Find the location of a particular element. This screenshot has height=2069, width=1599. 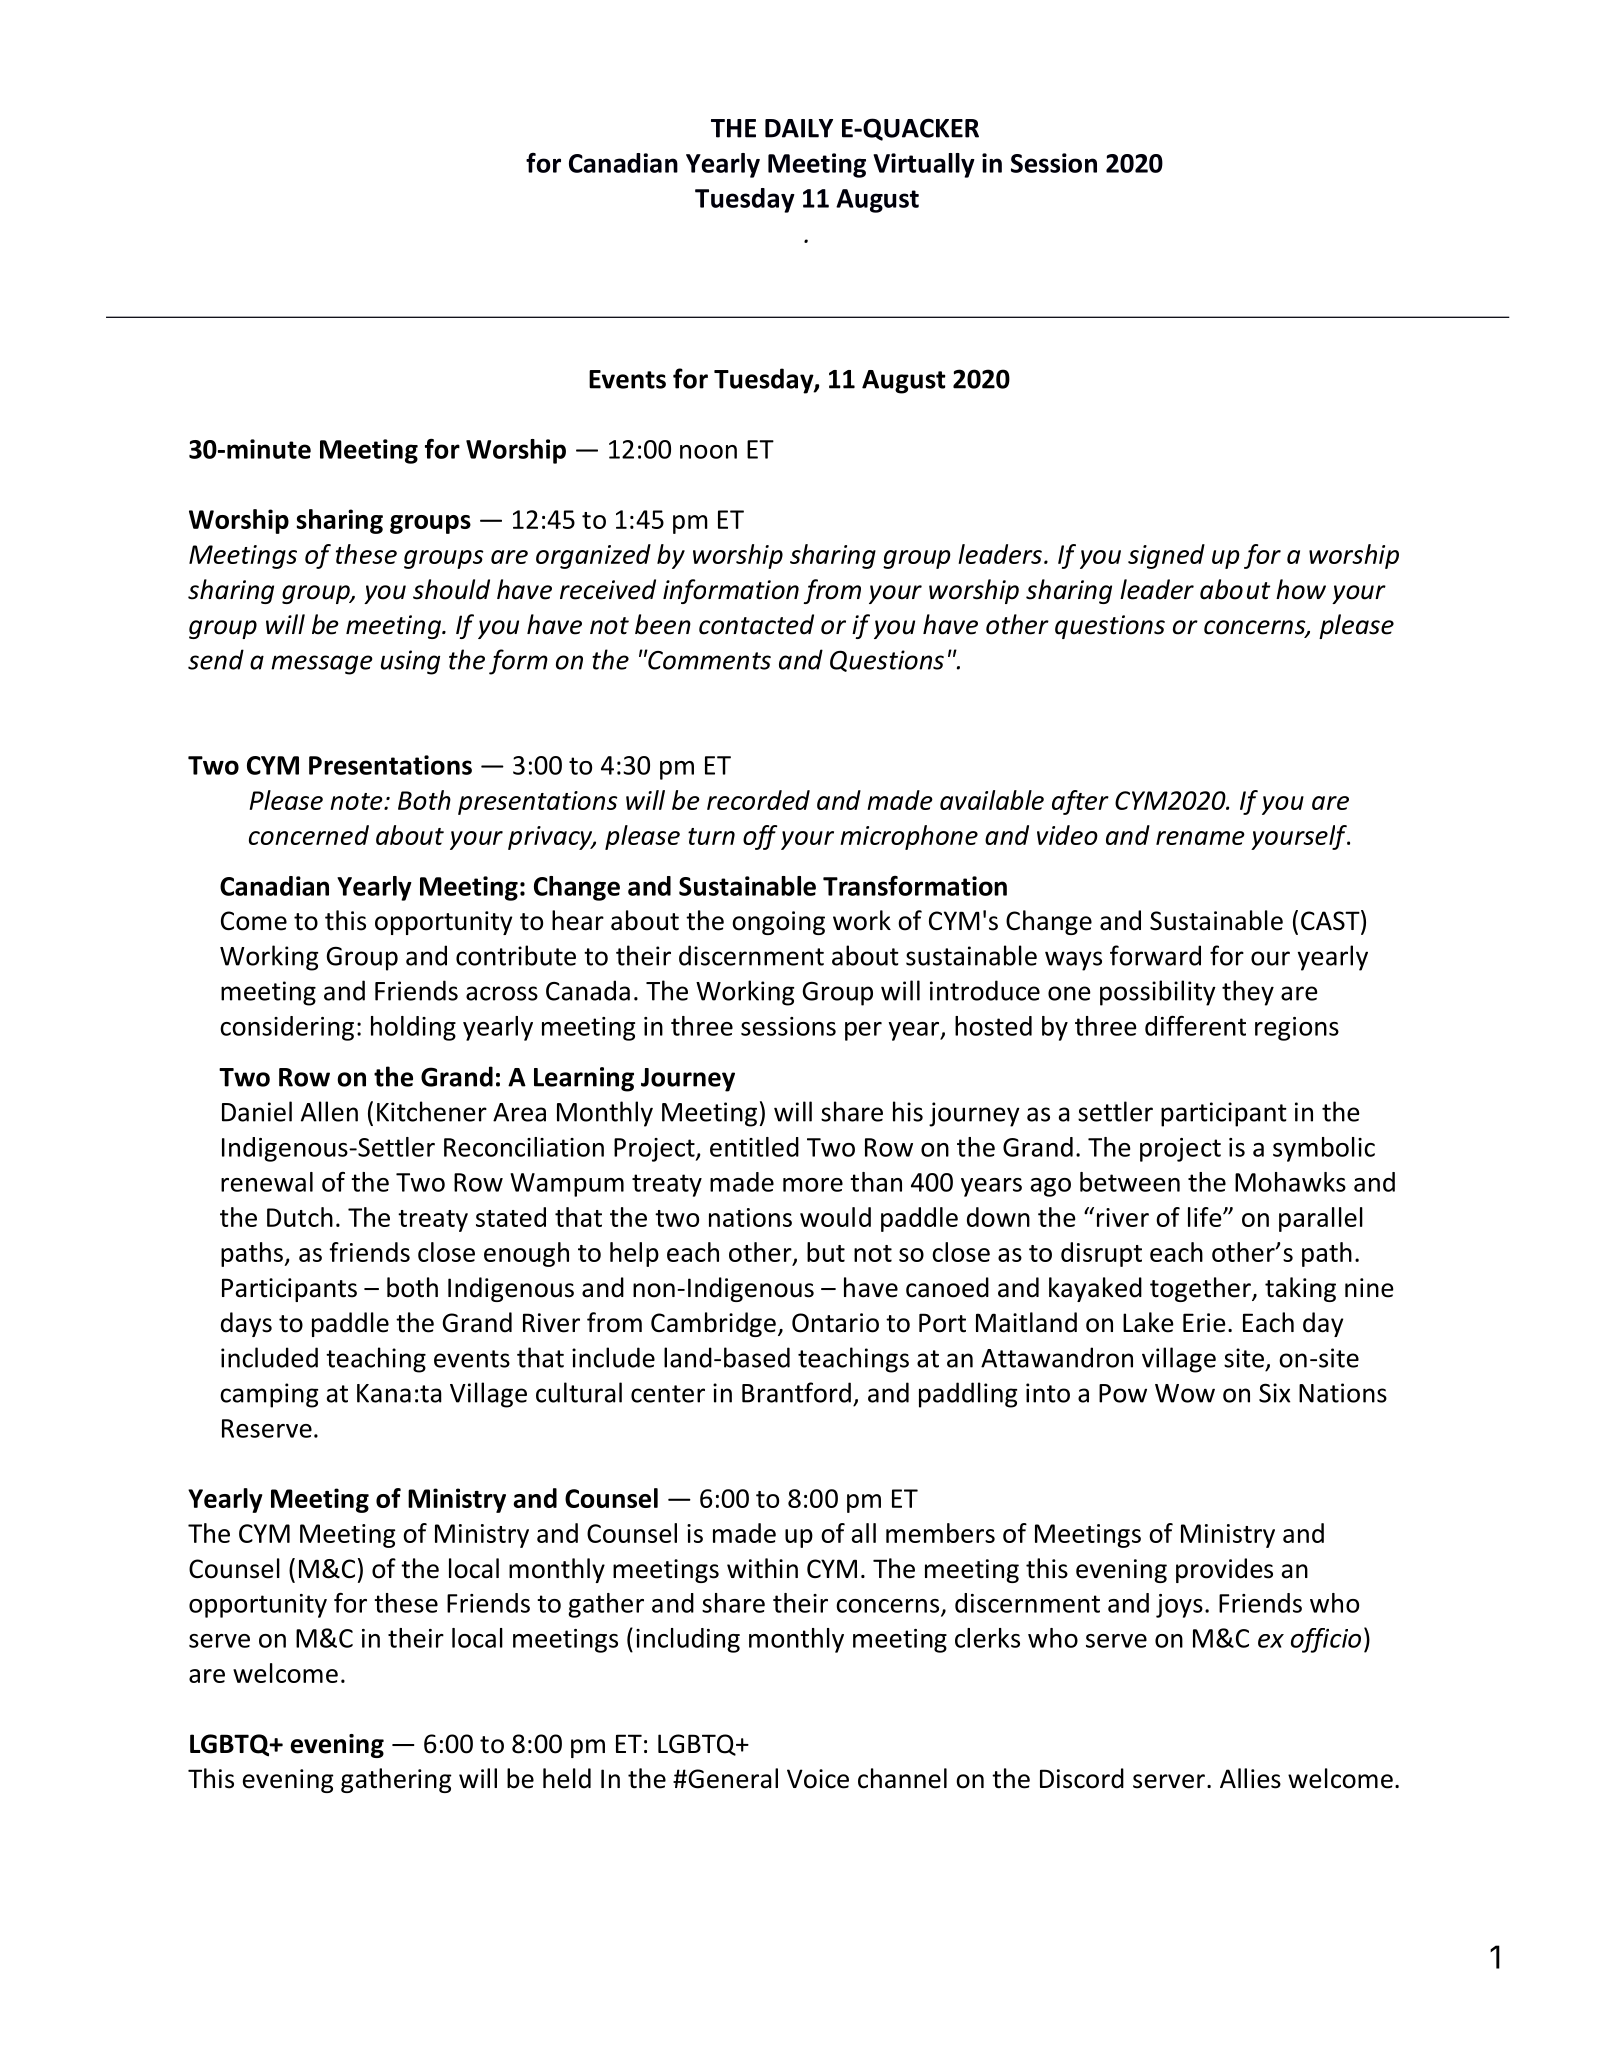

life is located at coordinates (1206, 1217).
